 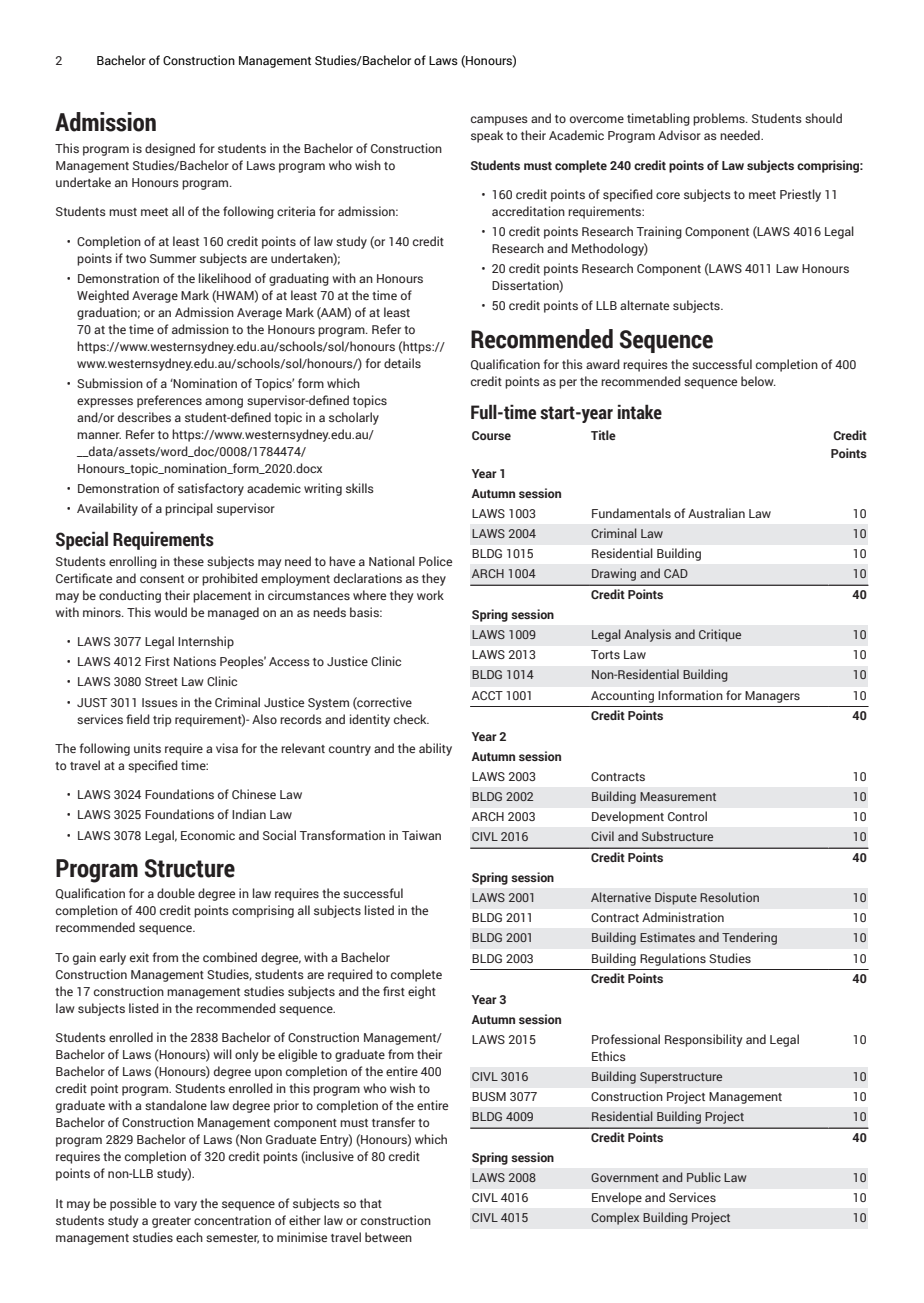 I want to click on designed, so click(x=170, y=149).
